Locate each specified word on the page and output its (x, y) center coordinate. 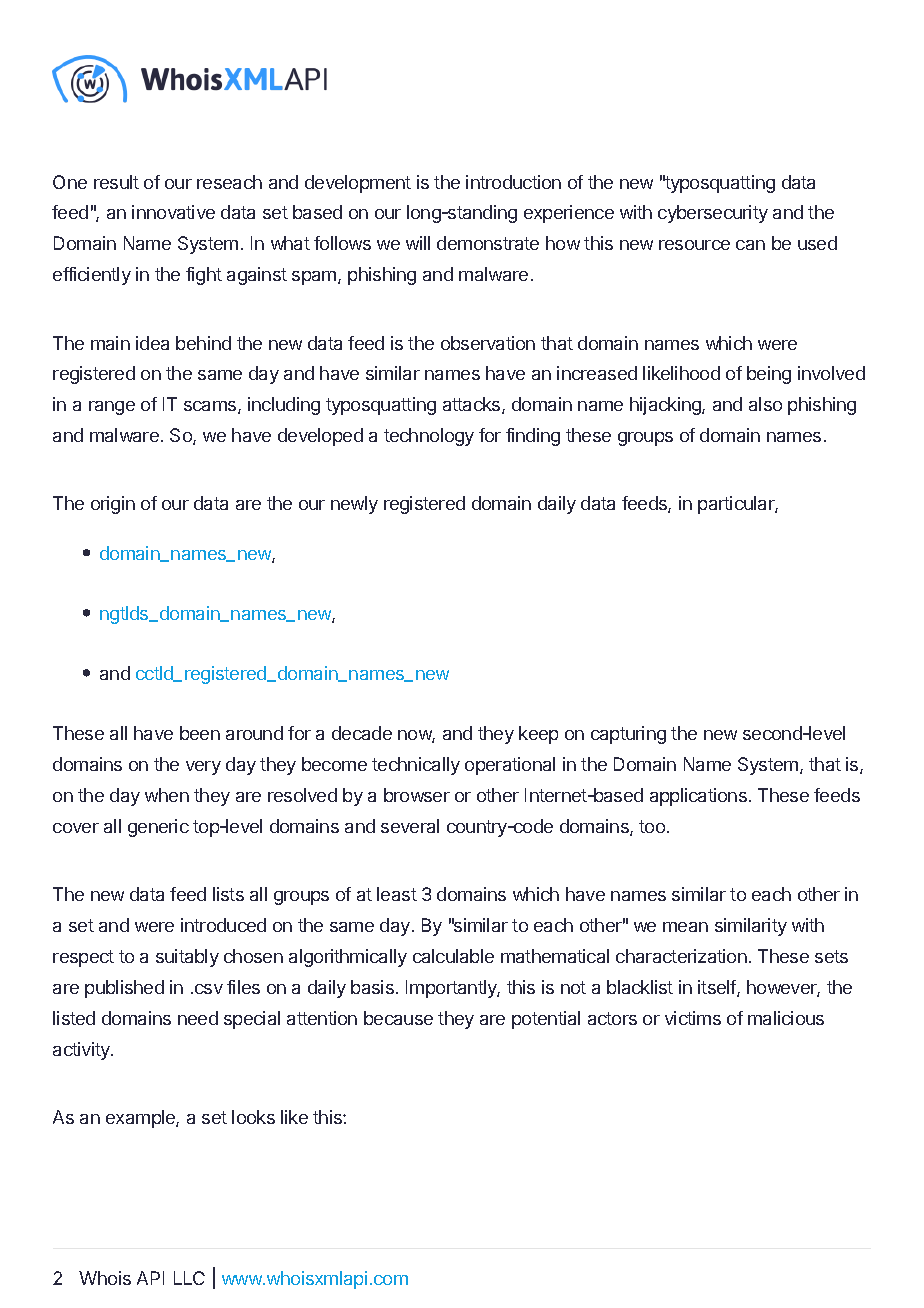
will (418, 243)
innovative (173, 212)
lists (228, 894)
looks (253, 1117)
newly (354, 505)
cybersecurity (713, 214)
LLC (189, 1278)
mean (685, 927)
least (397, 894)
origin (113, 505)
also (765, 404)
